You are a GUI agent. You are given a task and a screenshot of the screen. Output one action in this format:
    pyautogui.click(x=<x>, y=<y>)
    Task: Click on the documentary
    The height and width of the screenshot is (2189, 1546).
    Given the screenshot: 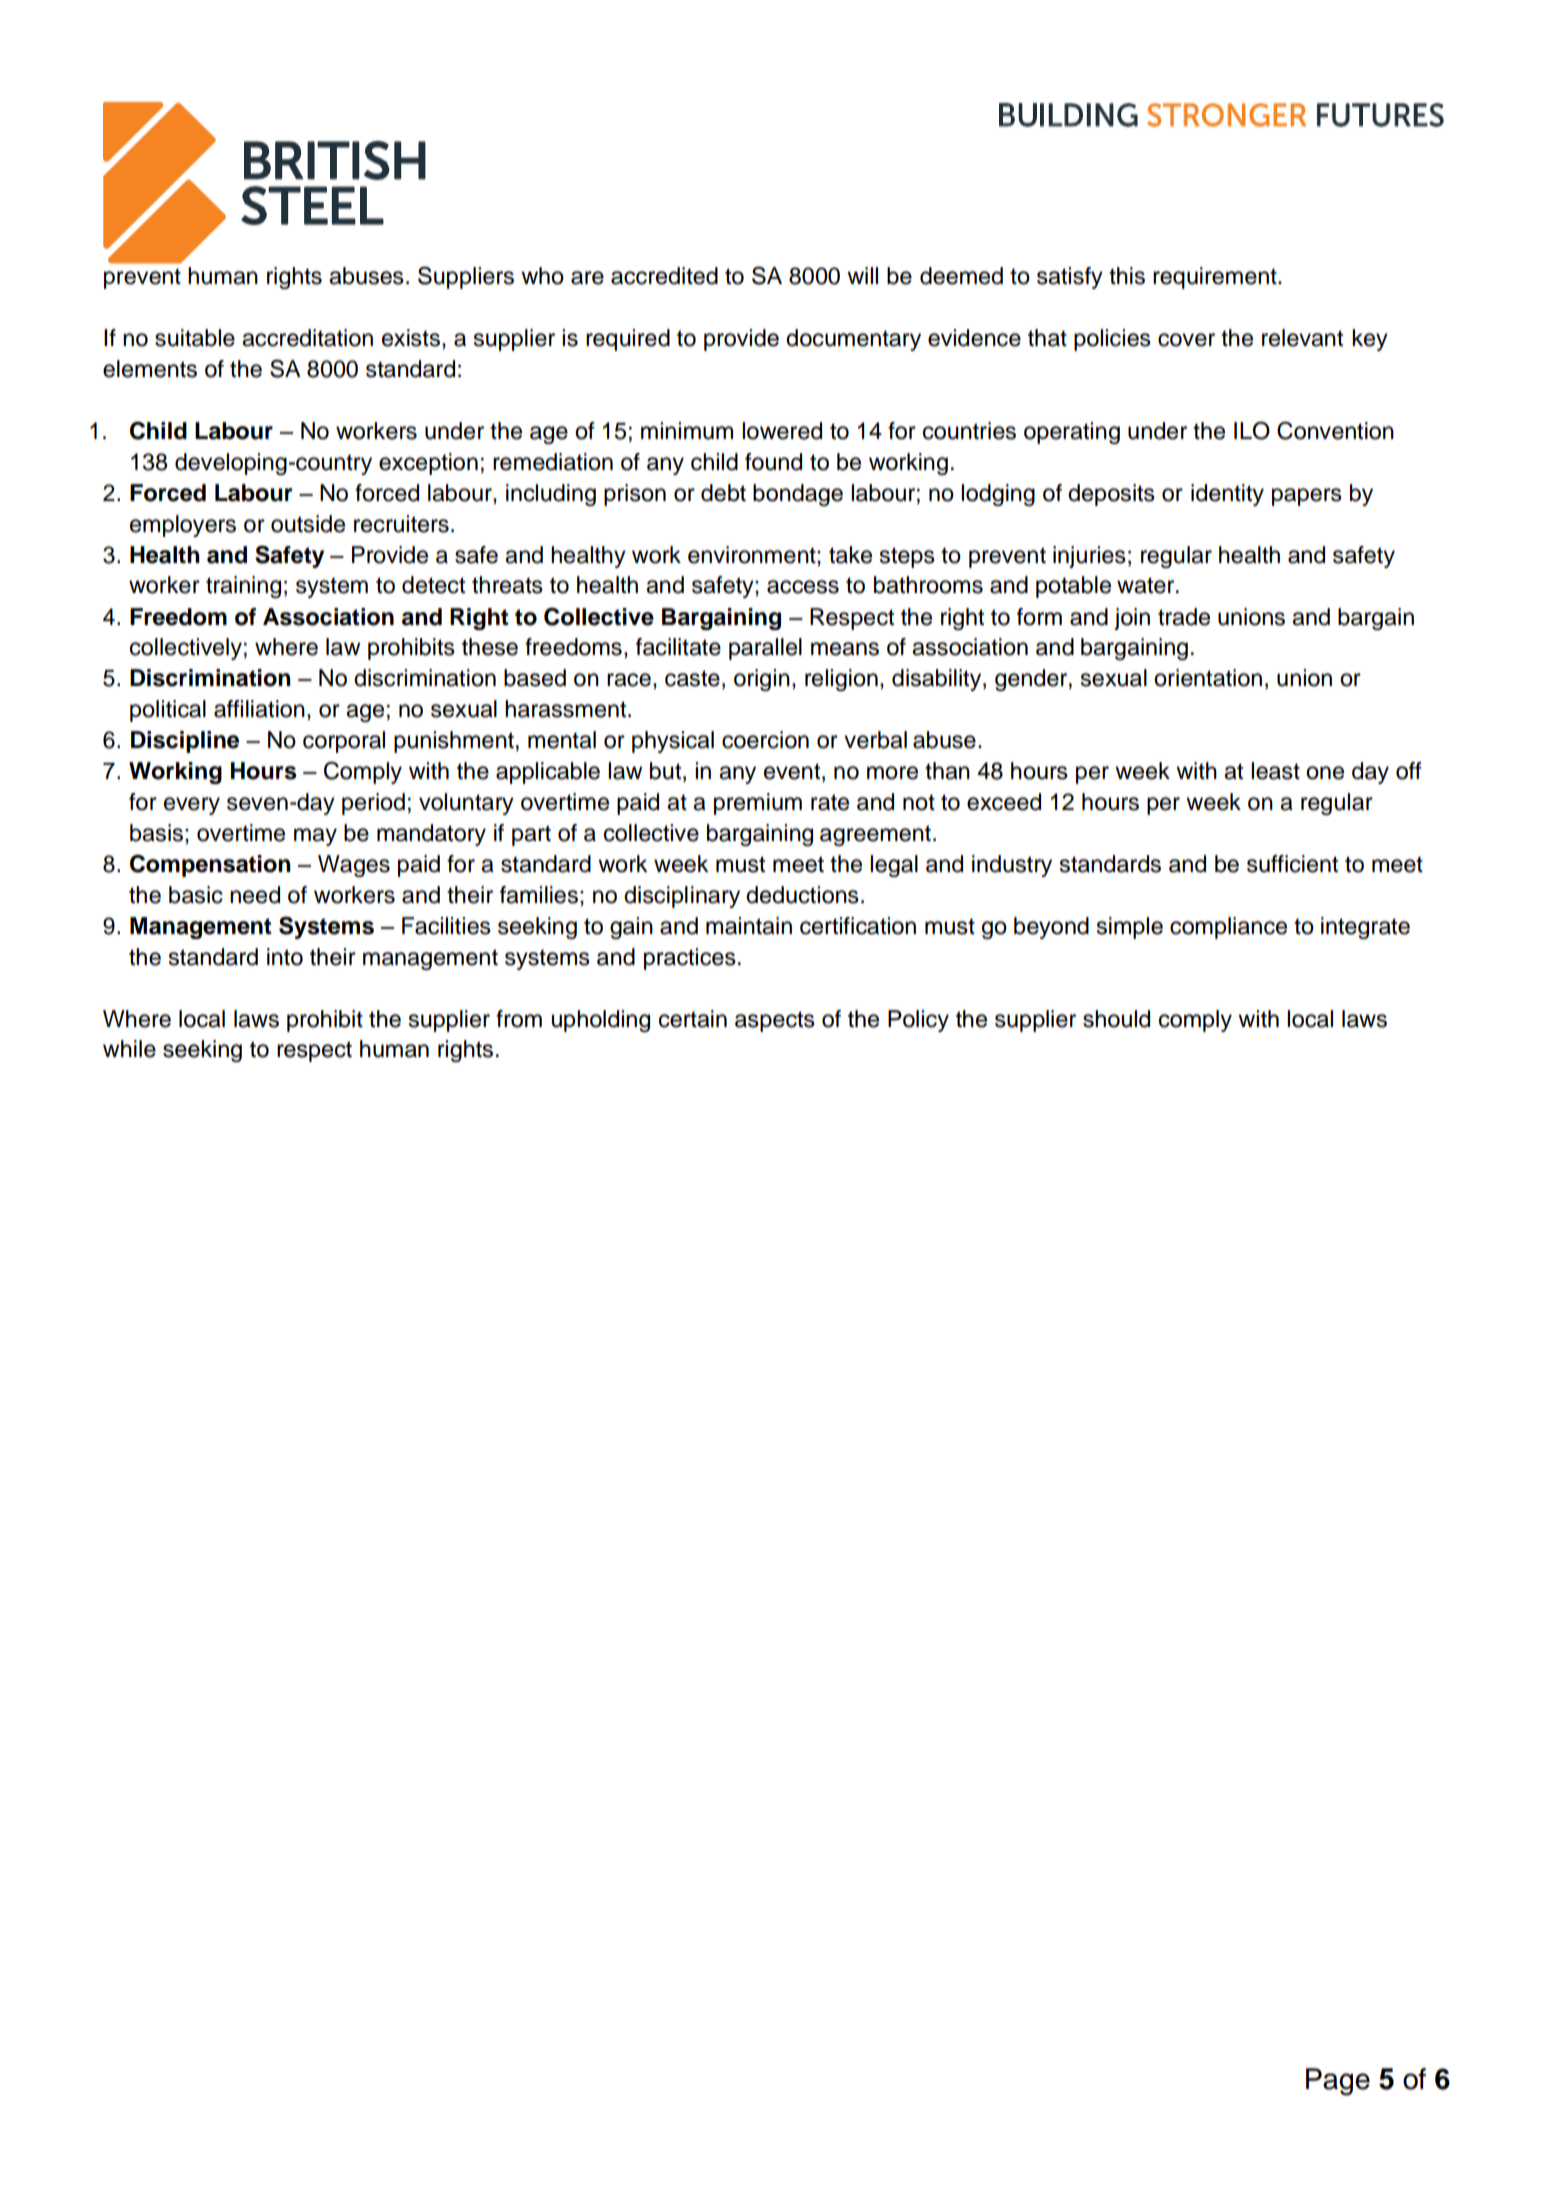 What is the action you would take?
    pyautogui.click(x=853, y=340)
